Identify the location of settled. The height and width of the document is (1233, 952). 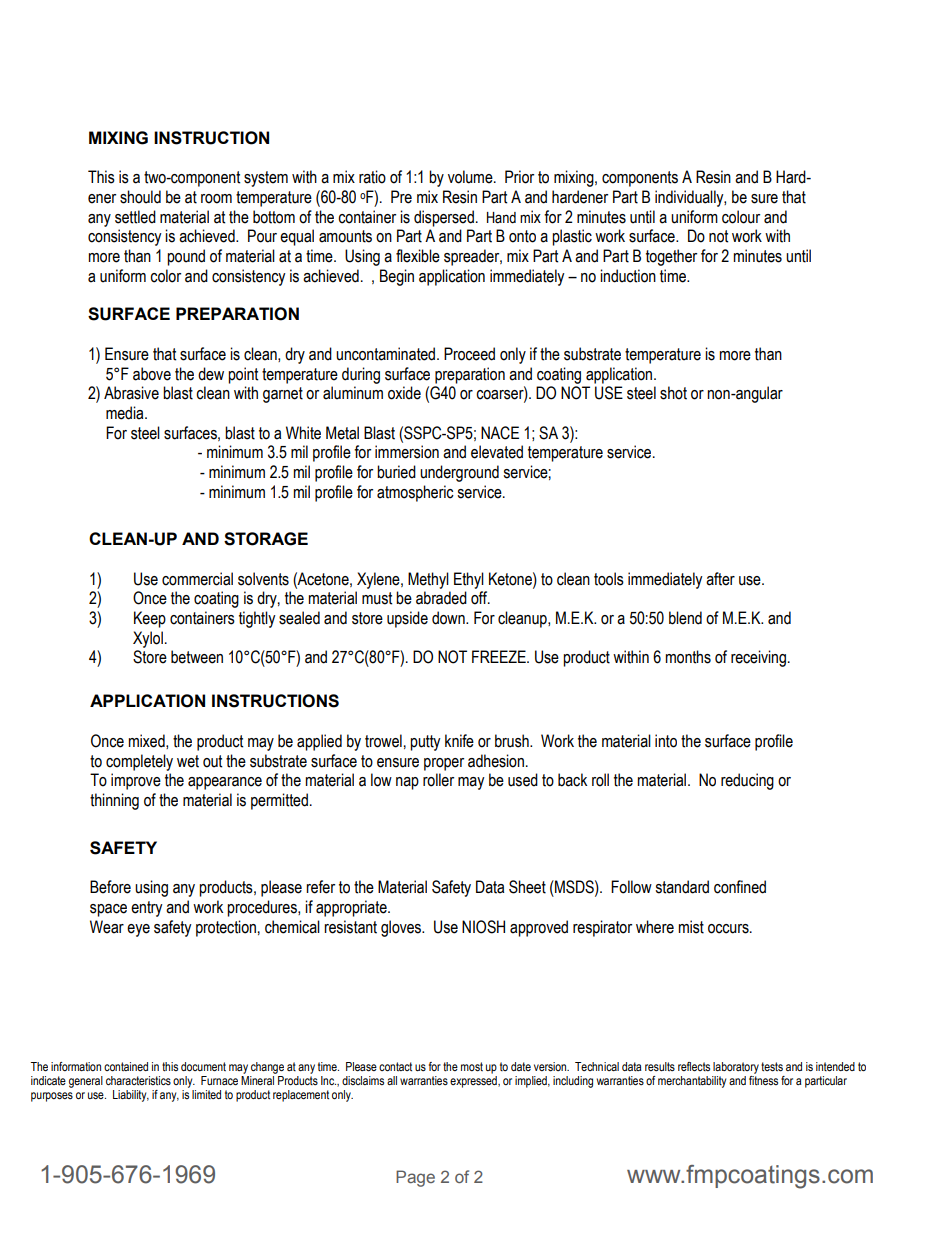
(135, 217).
